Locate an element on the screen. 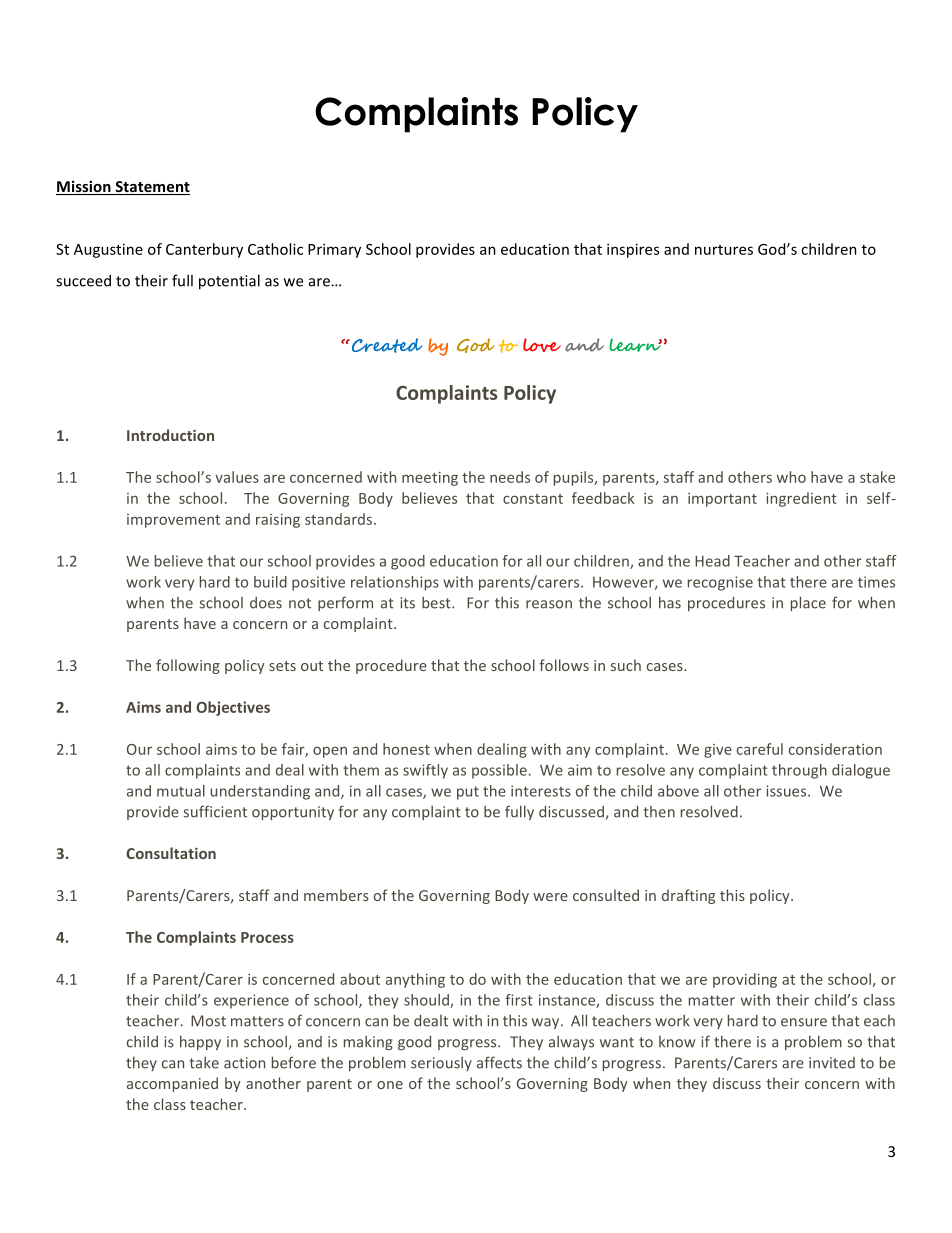 This screenshot has width=952, height=1233. best is located at coordinates (437, 603).
